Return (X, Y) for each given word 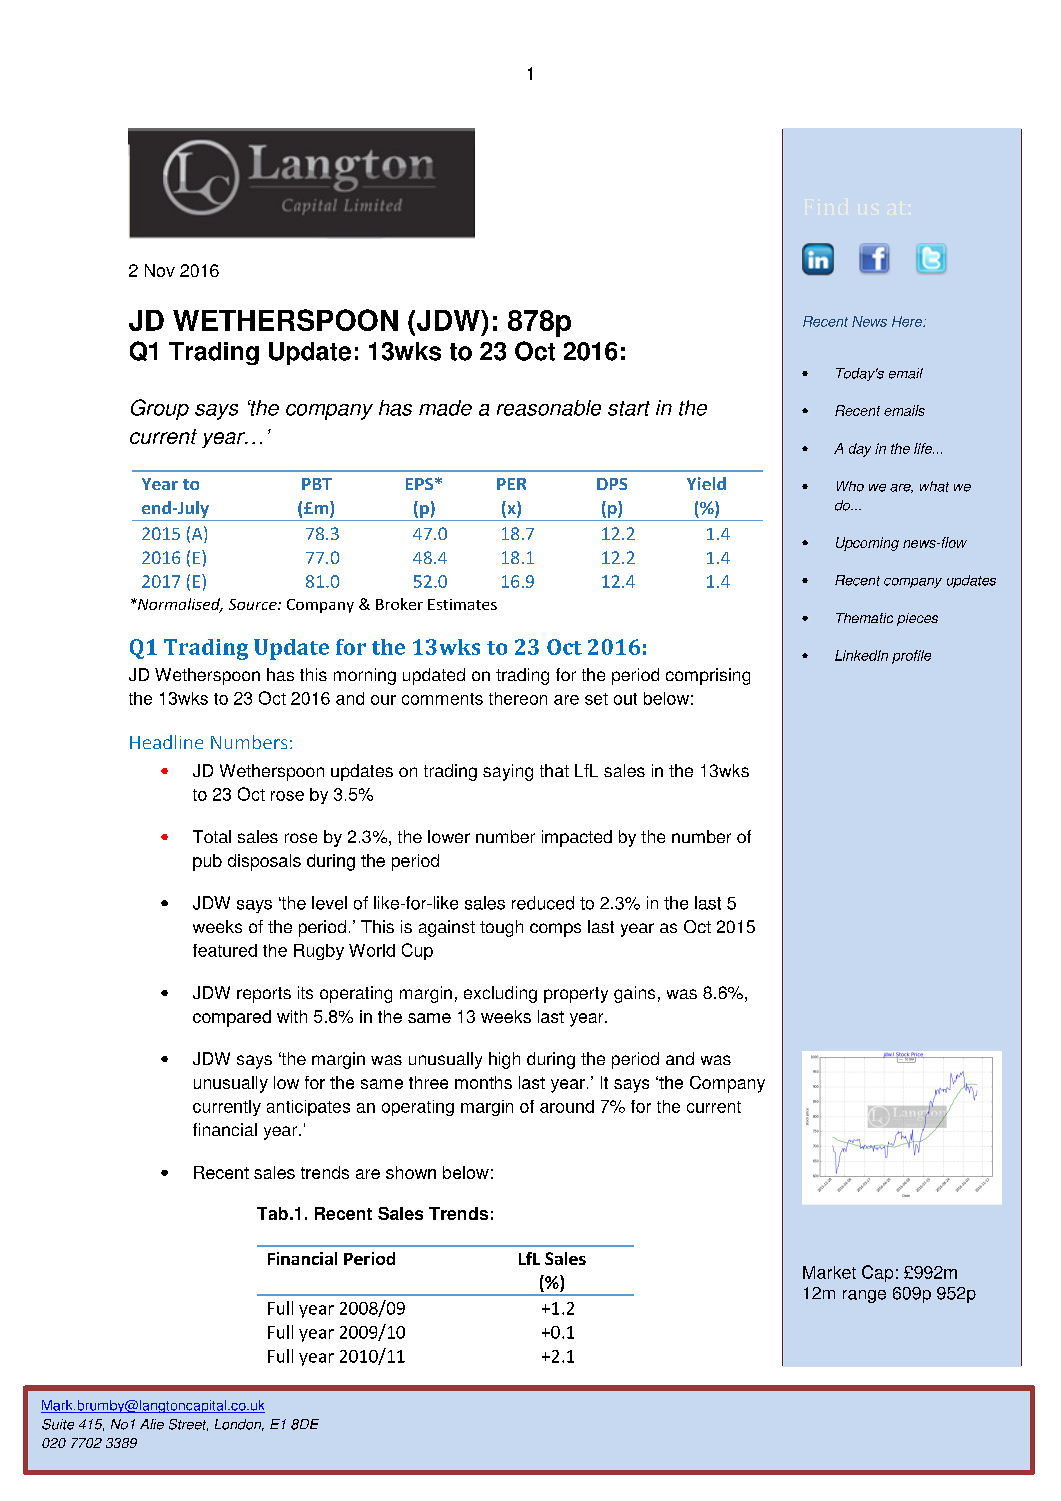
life (924, 448)
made (445, 408)
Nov (160, 270)
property (576, 995)
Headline (166, 742)
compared (232, 1018)
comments (442, 699)
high (504, 1060)
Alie (152, 1424)
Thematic (864, 618)
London (239, 1425)
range (864, 1296)
